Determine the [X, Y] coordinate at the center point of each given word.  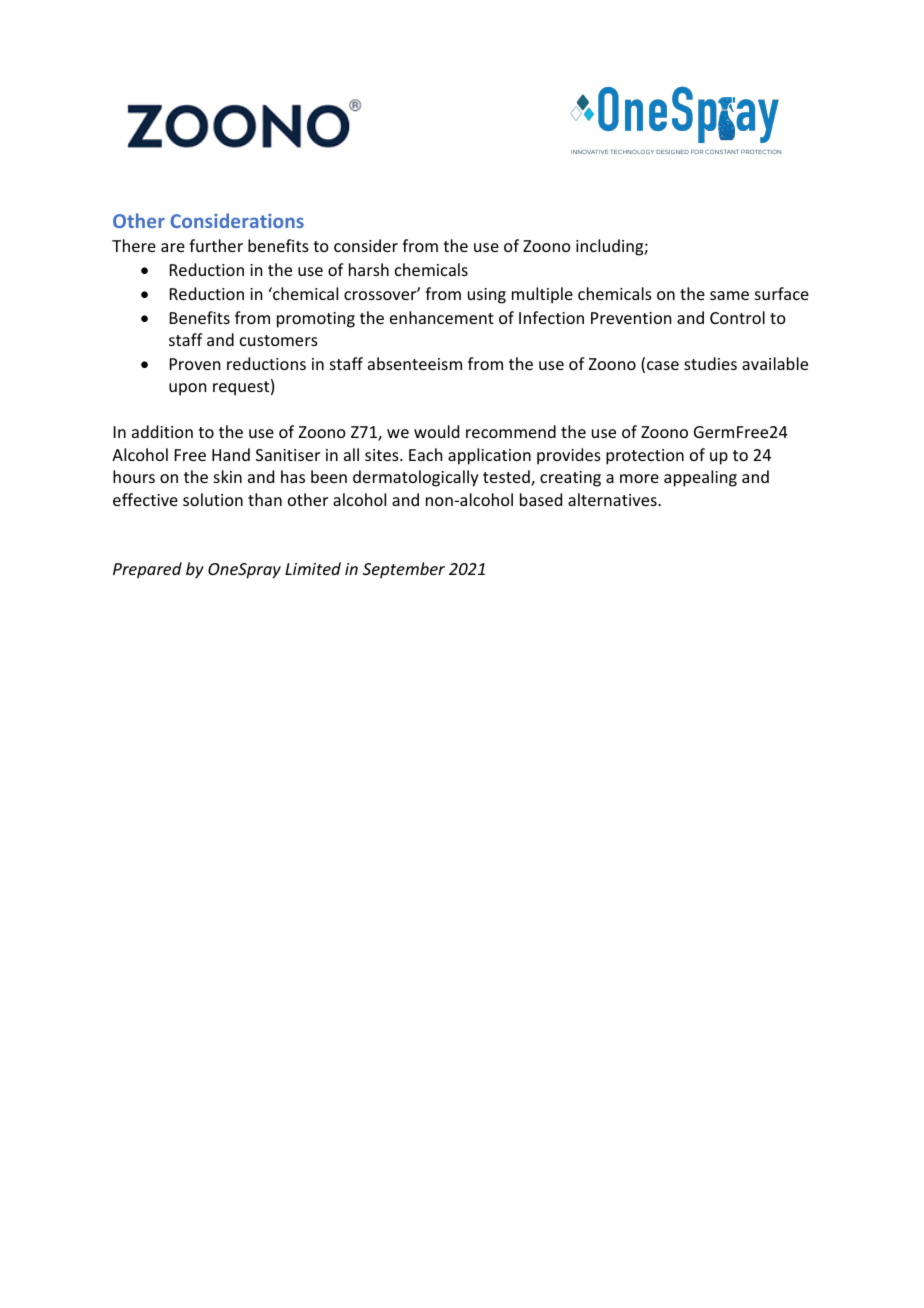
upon [187, 389]
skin [228, 476]
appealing [700, 478]
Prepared [147, 570]
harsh [369, 269]
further [216, 245]
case [663, 365]
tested [507, 478]
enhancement [442, 317]
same [729, 295]
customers [279, 340]
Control [737, 317]
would [436, 431]
